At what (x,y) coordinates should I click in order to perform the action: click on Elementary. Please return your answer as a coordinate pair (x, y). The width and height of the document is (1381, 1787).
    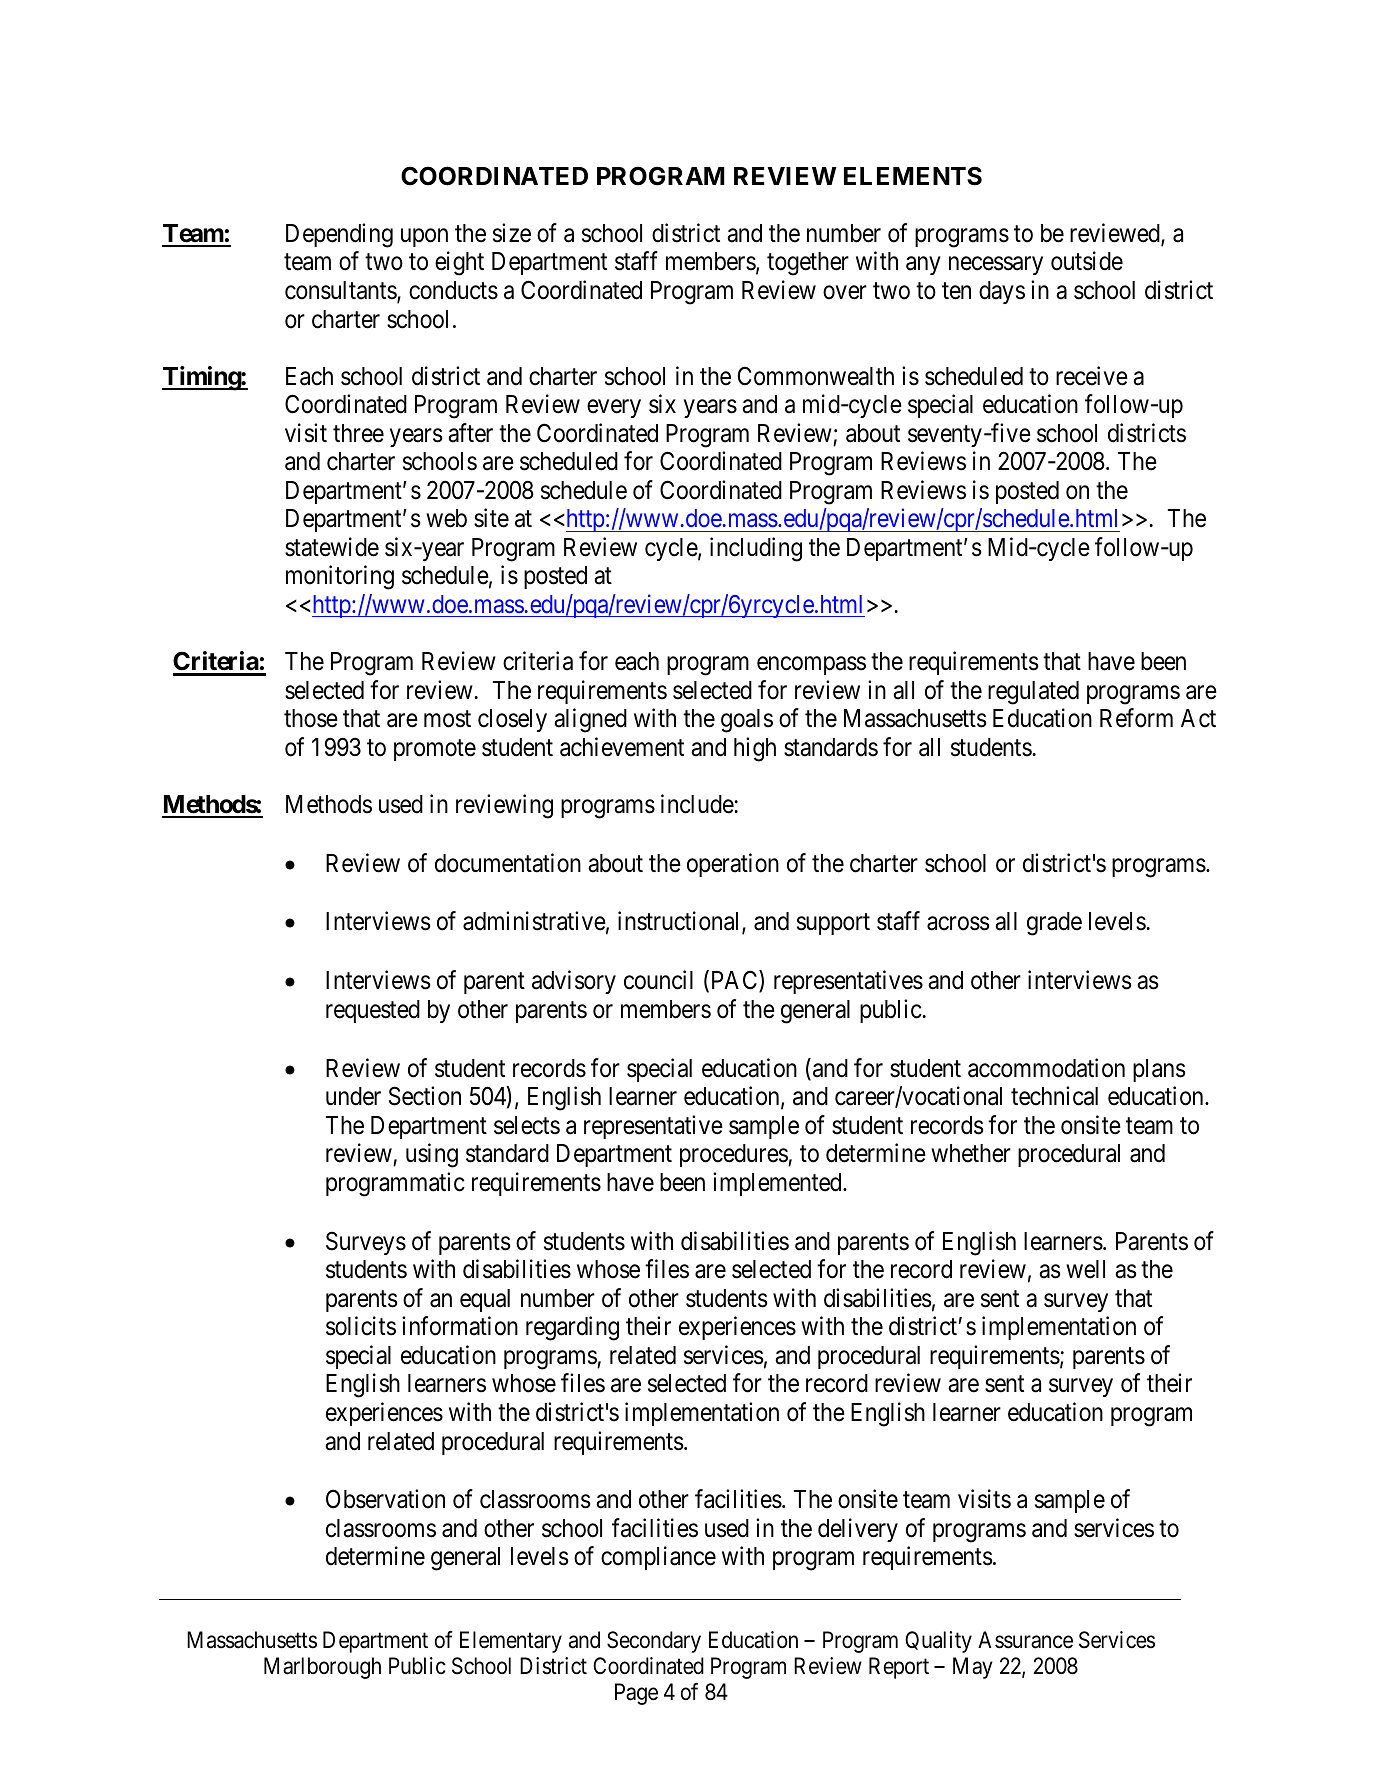
    Looking at the image, I should click on (511, 1642).
